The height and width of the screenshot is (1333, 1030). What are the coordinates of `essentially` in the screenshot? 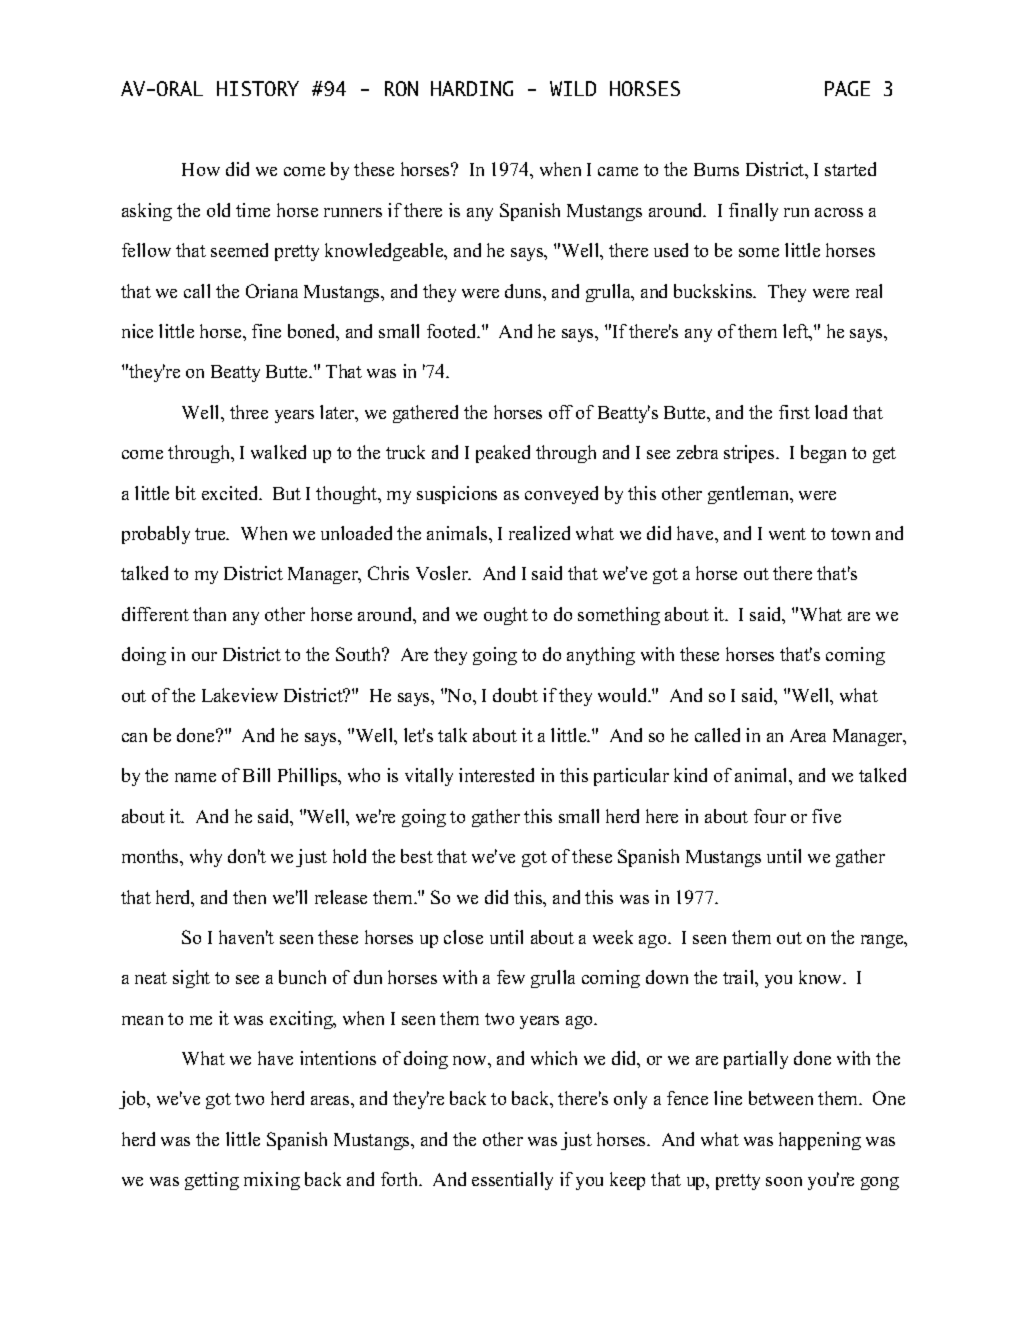 It's located at (512, 1181).
